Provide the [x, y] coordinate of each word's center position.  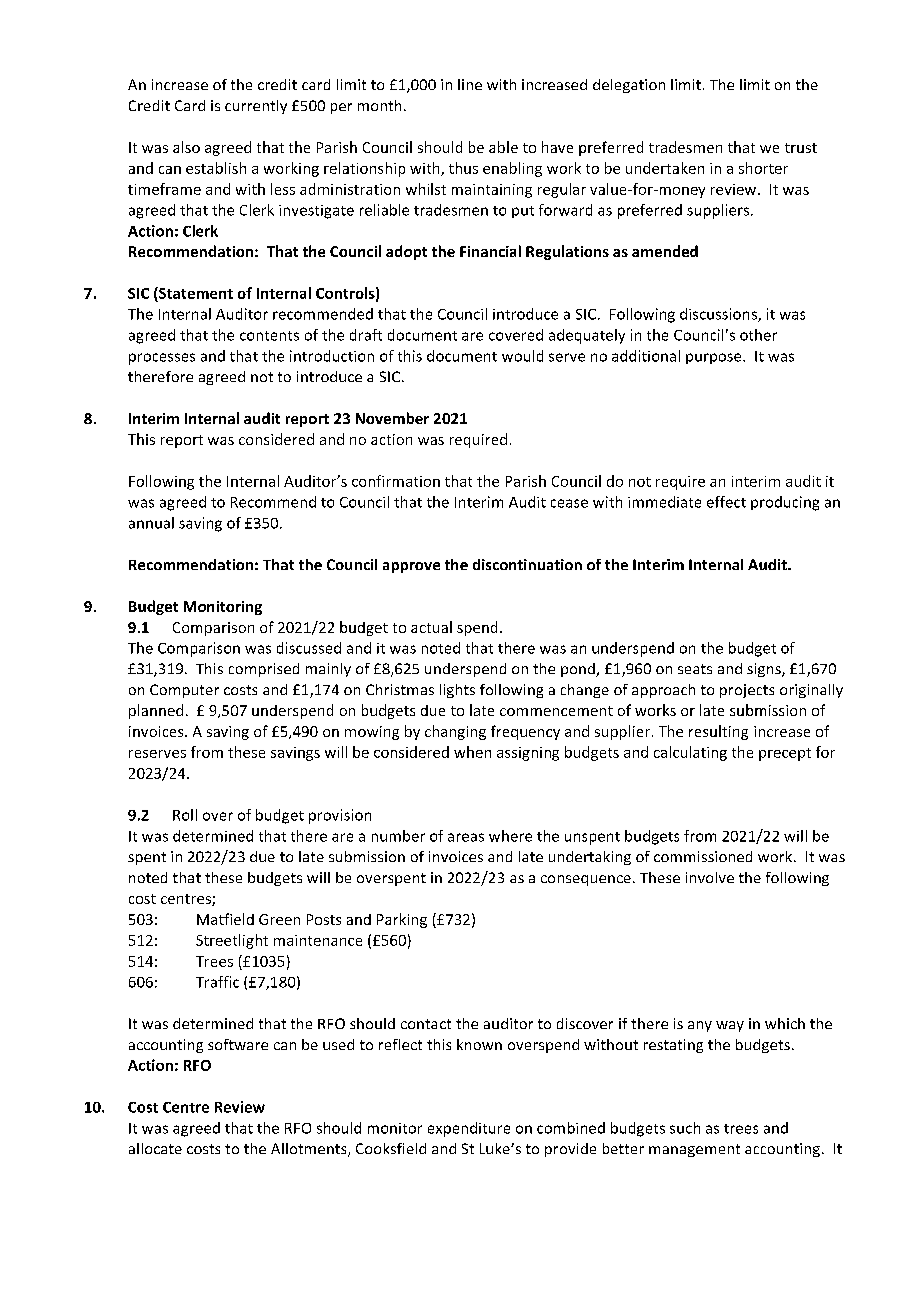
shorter [763, 168]
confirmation [396, 481]
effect [726, 502]
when [472, 752]
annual [151, 523]
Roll [185, 815]
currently [256, 107]
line [470, 84]
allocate [155, 1148]
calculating [690, 753]
